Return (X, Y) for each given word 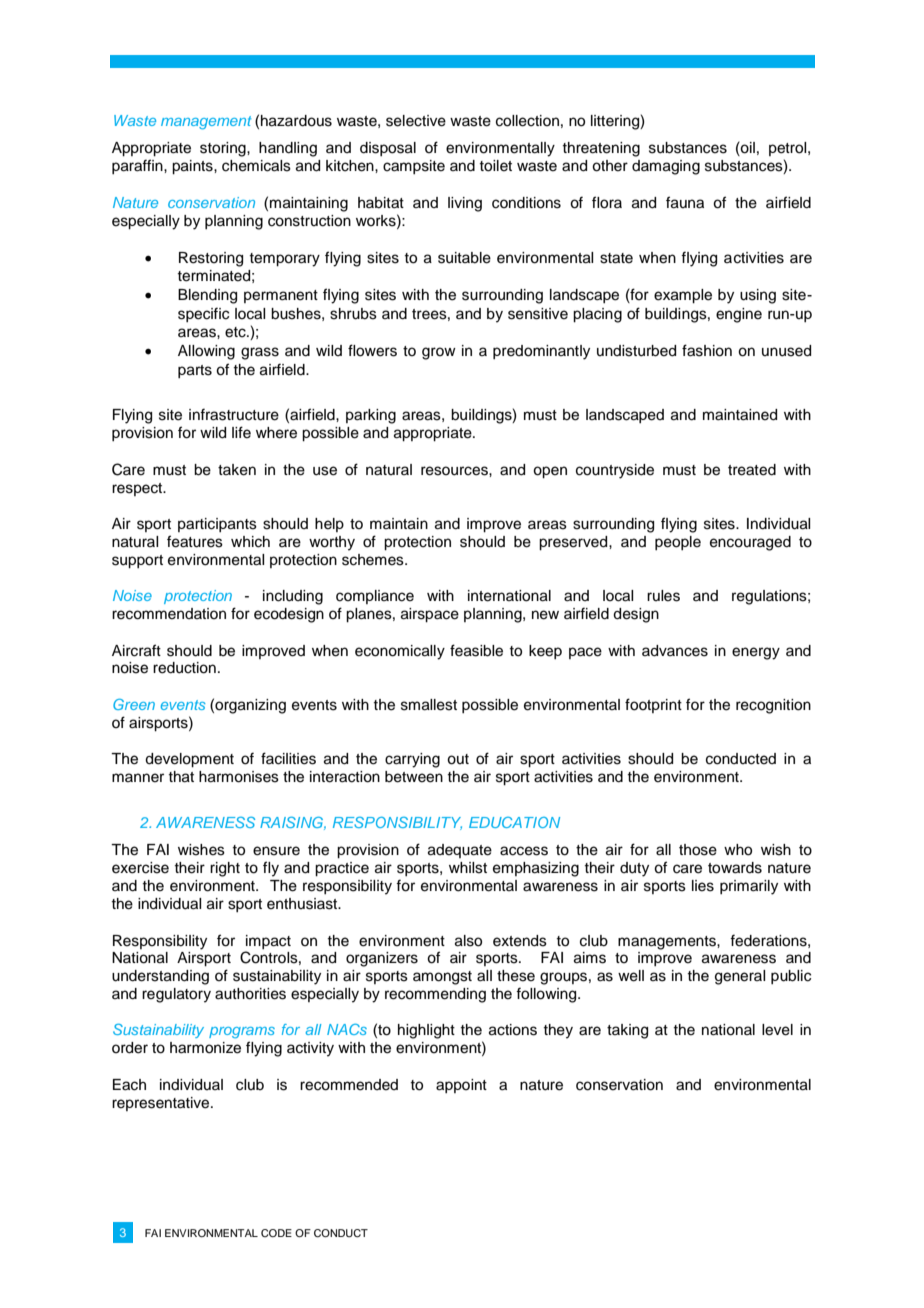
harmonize (205, 1048)
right (225, 869)
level (777, 1030)
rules (663, 596)
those (698, 850)
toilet (495, 166)
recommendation (169, 614)
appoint (461, 1086)
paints (193, 167)
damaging (666, 167)
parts (195, 371)
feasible (476, 650)
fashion (707, 350)
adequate (460, 851)
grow (439, 353)
